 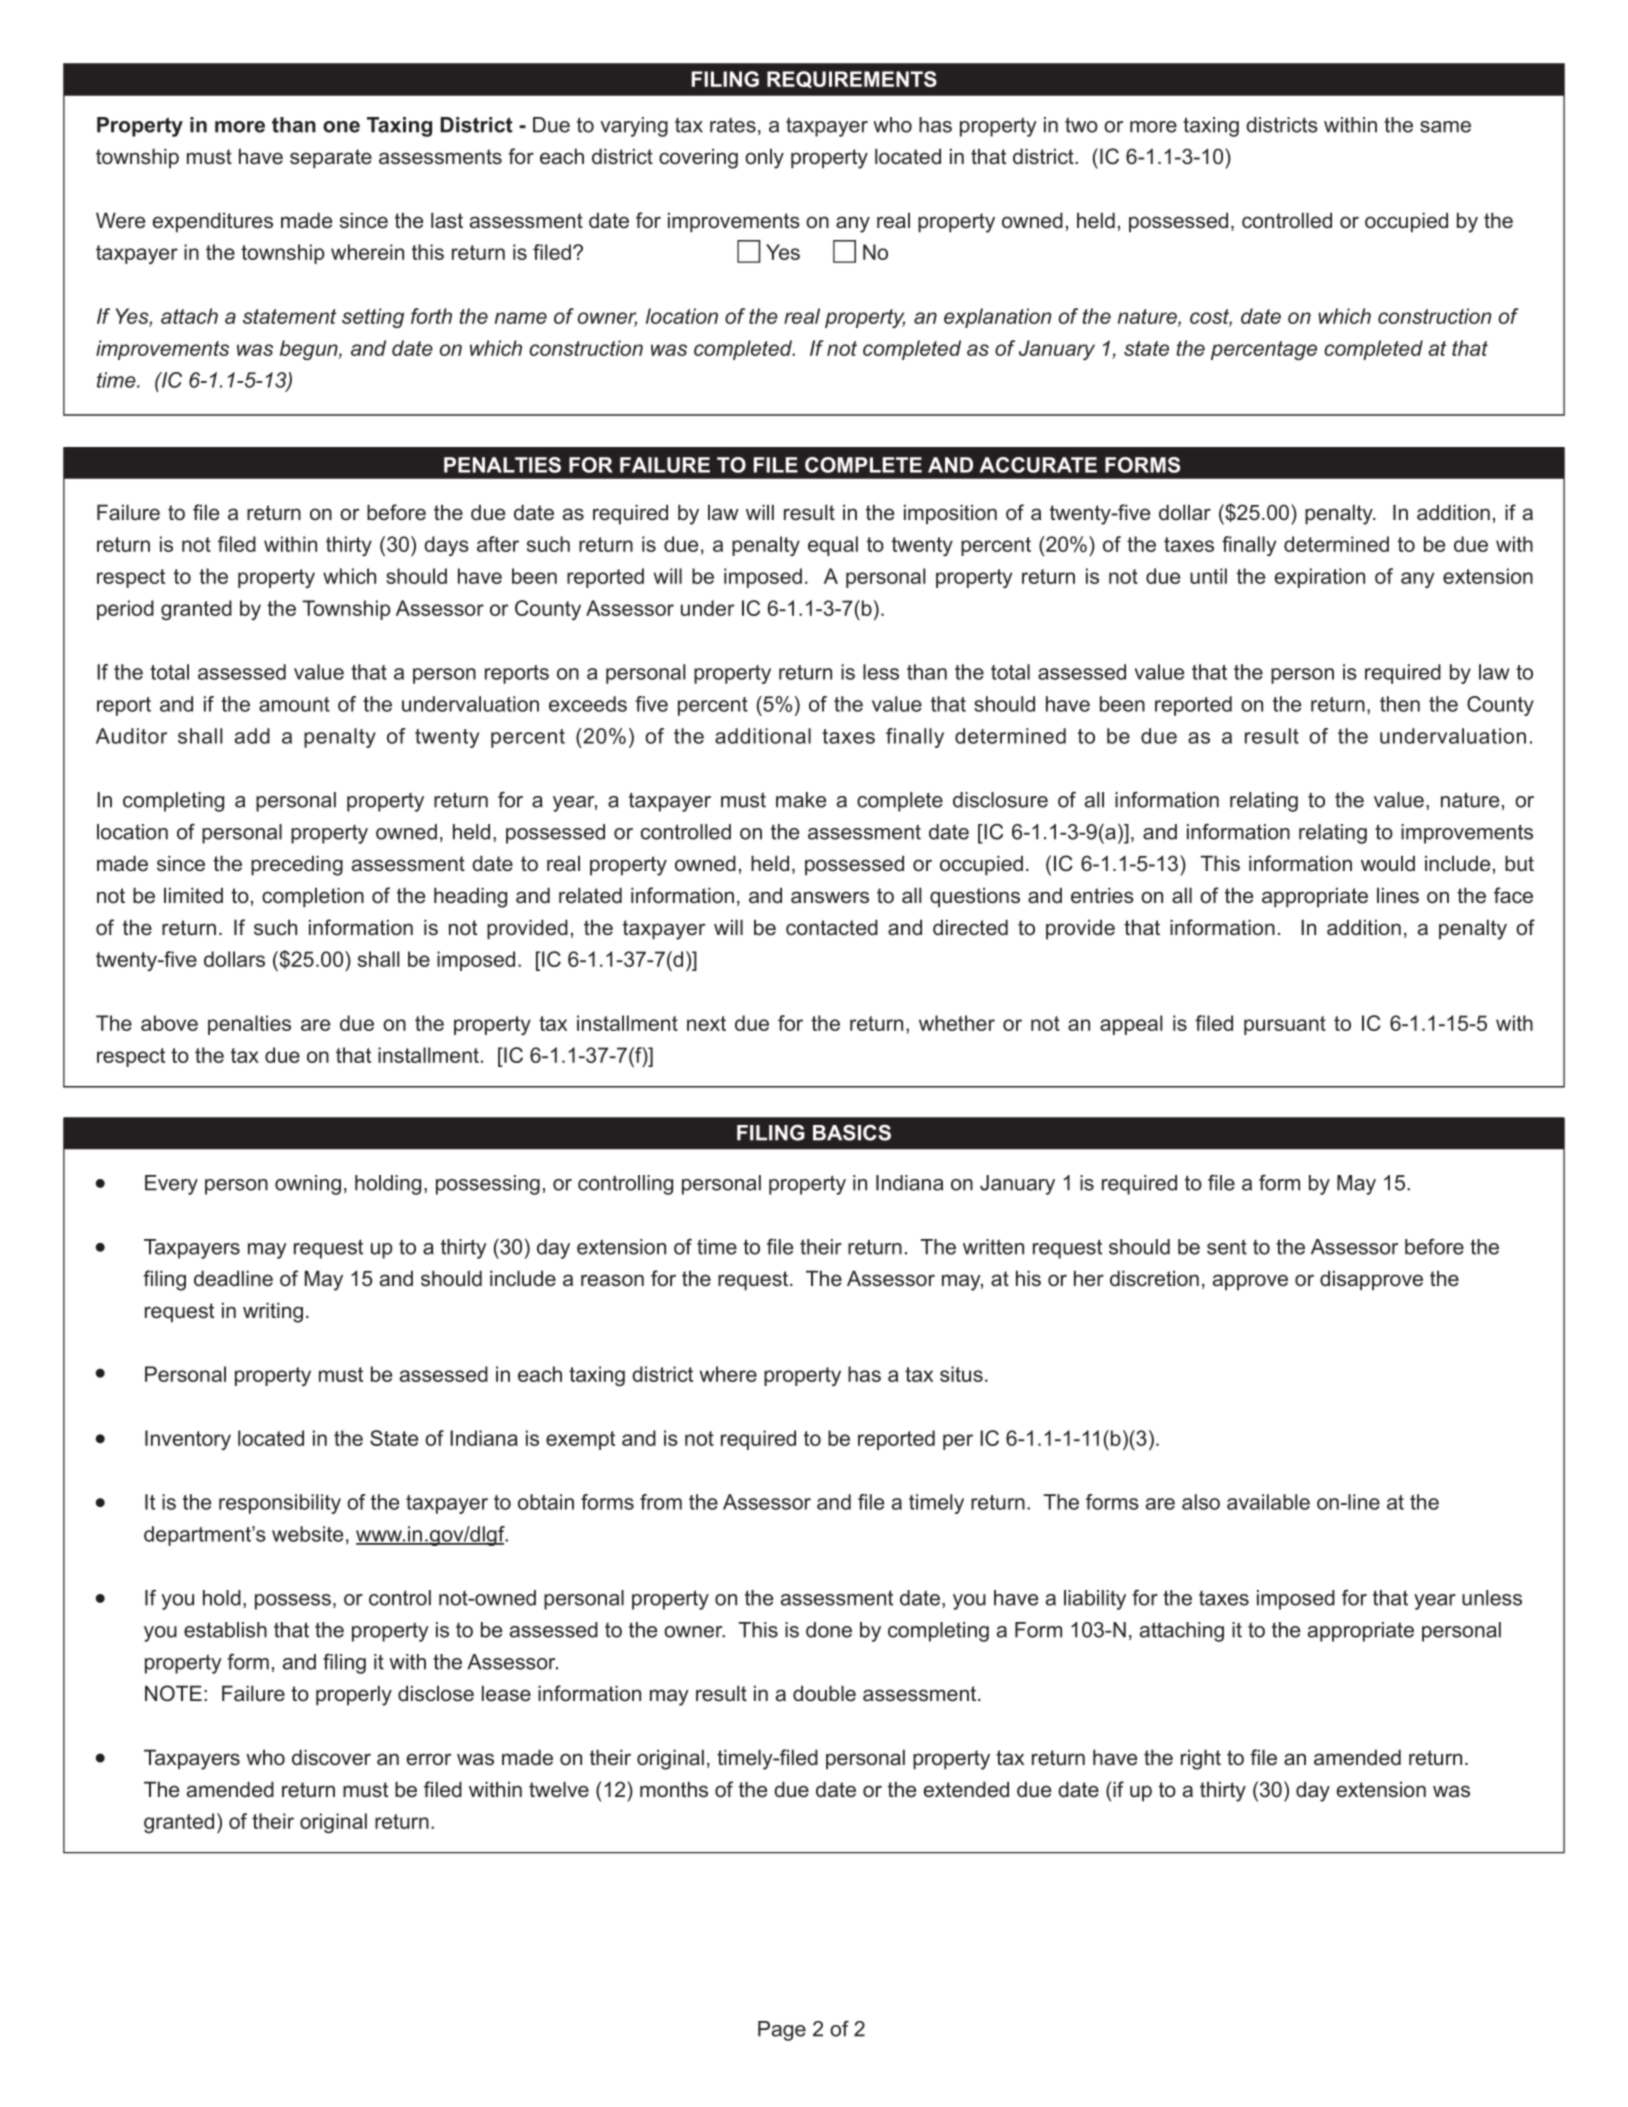 What do you see at coordinates (782, 2031) in the document?
I see `Page` at bounding box center [782, 2031].
